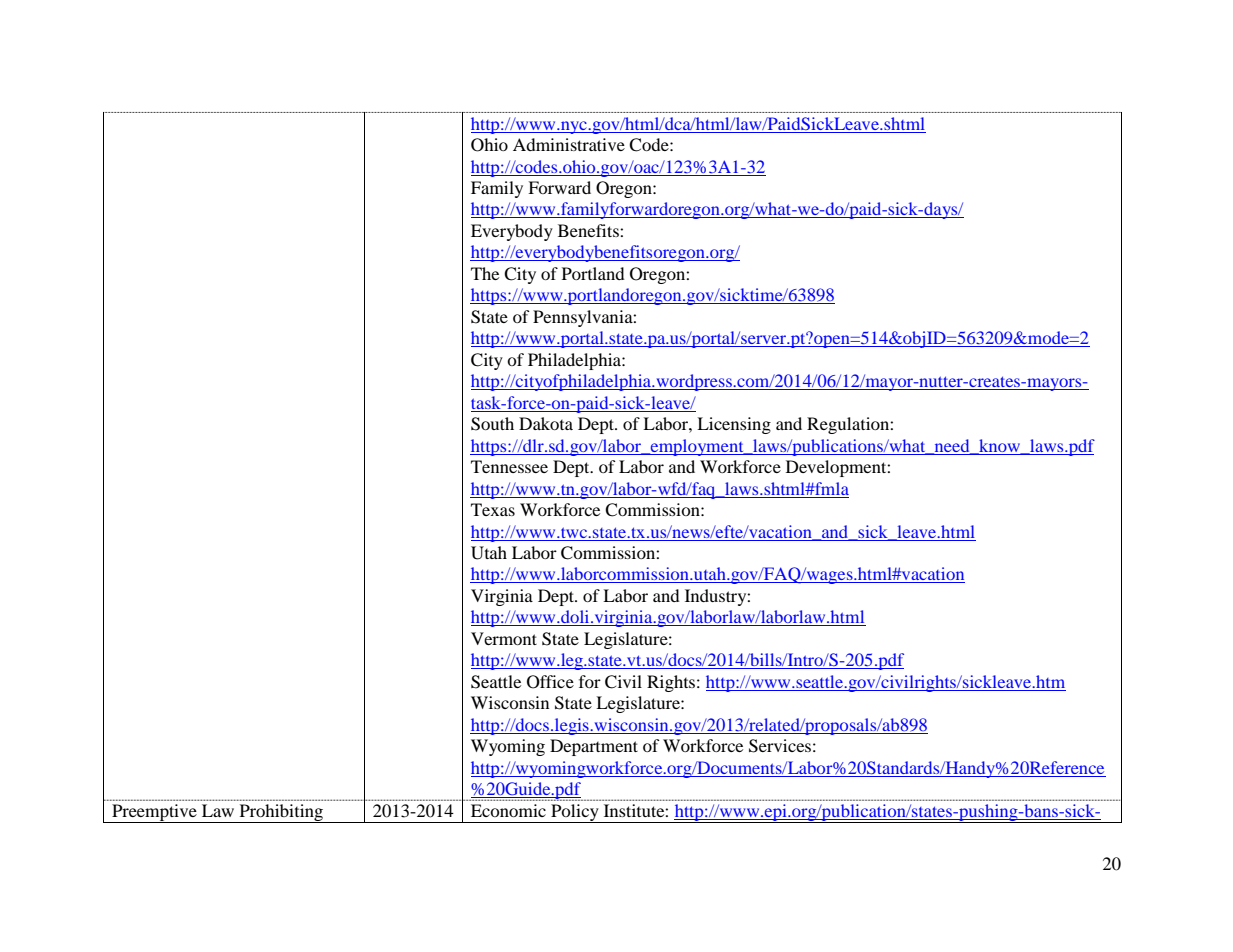 The width and height of the document is (1233, 952). Describe the element at coordinates (509, 466) in the document. I see `Tennessee` at that location.
